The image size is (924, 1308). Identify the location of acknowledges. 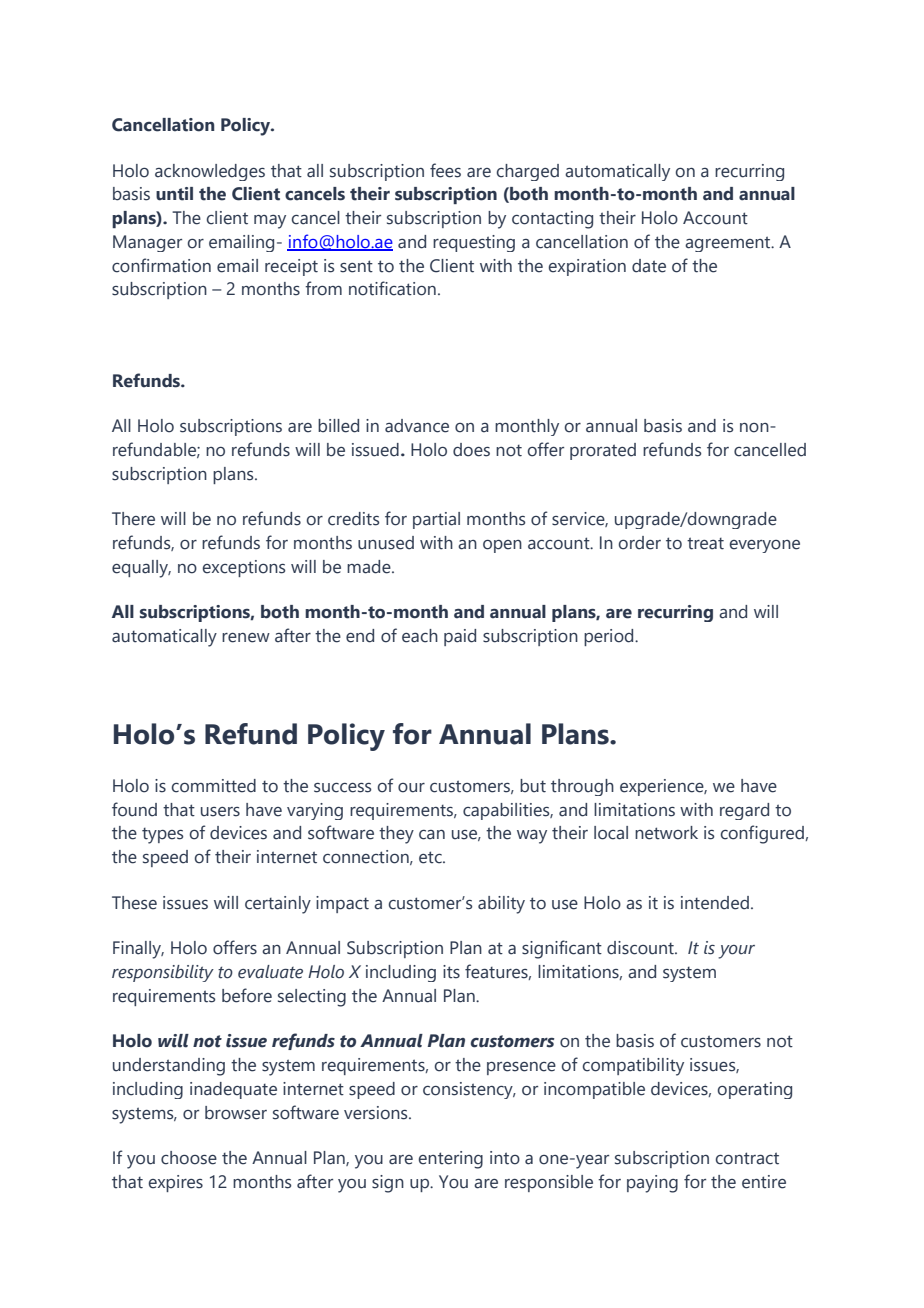
(210, 172).
